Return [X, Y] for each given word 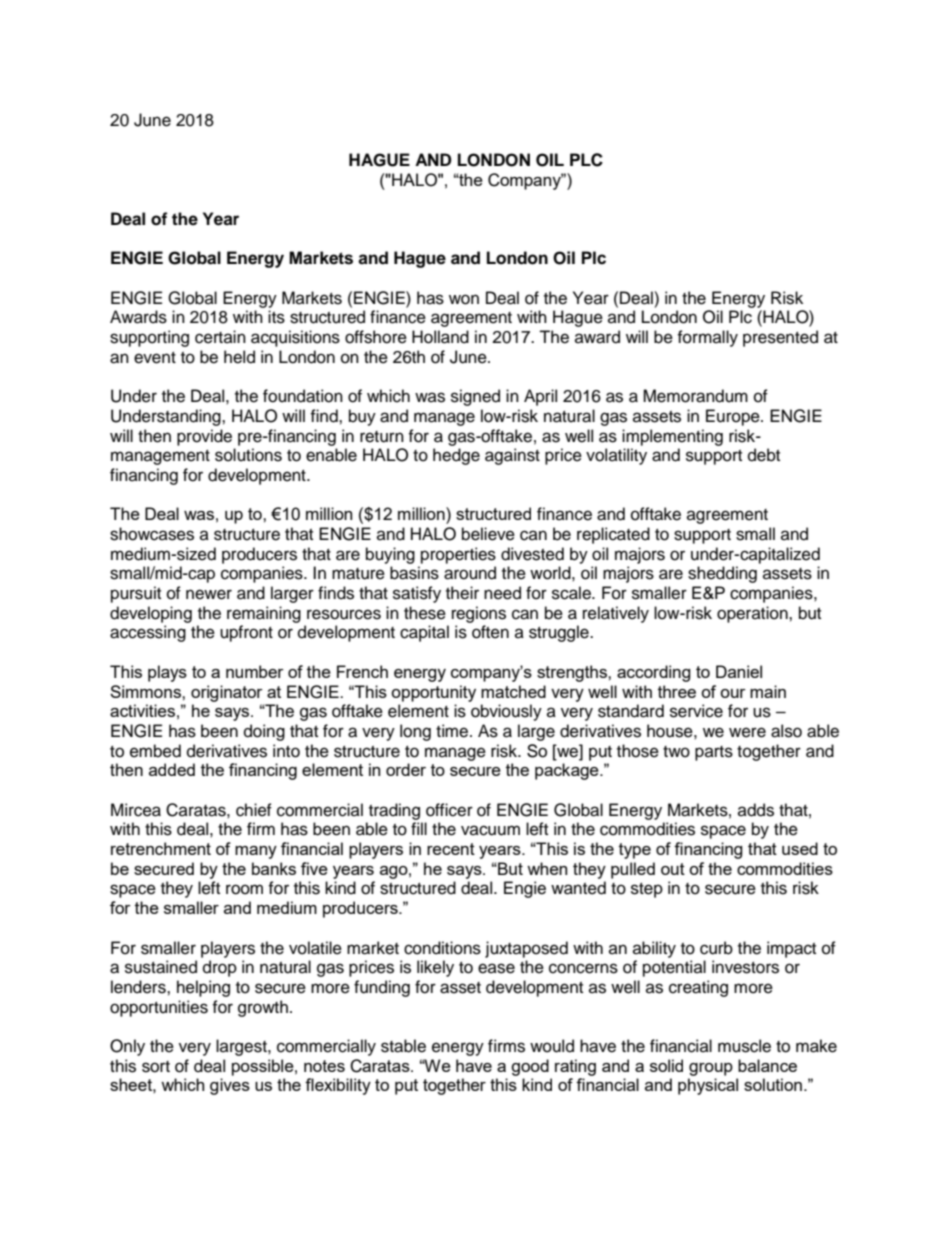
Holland [440, 337]
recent [451, 849]
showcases [152, 534]
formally [707, 338]
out [673, 869]
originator [227, 693]
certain [220, 337]
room [244, 889]
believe [488, 534]
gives [230, 1086]
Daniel [739, 671]
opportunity [433, 693]
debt [764, 455]
